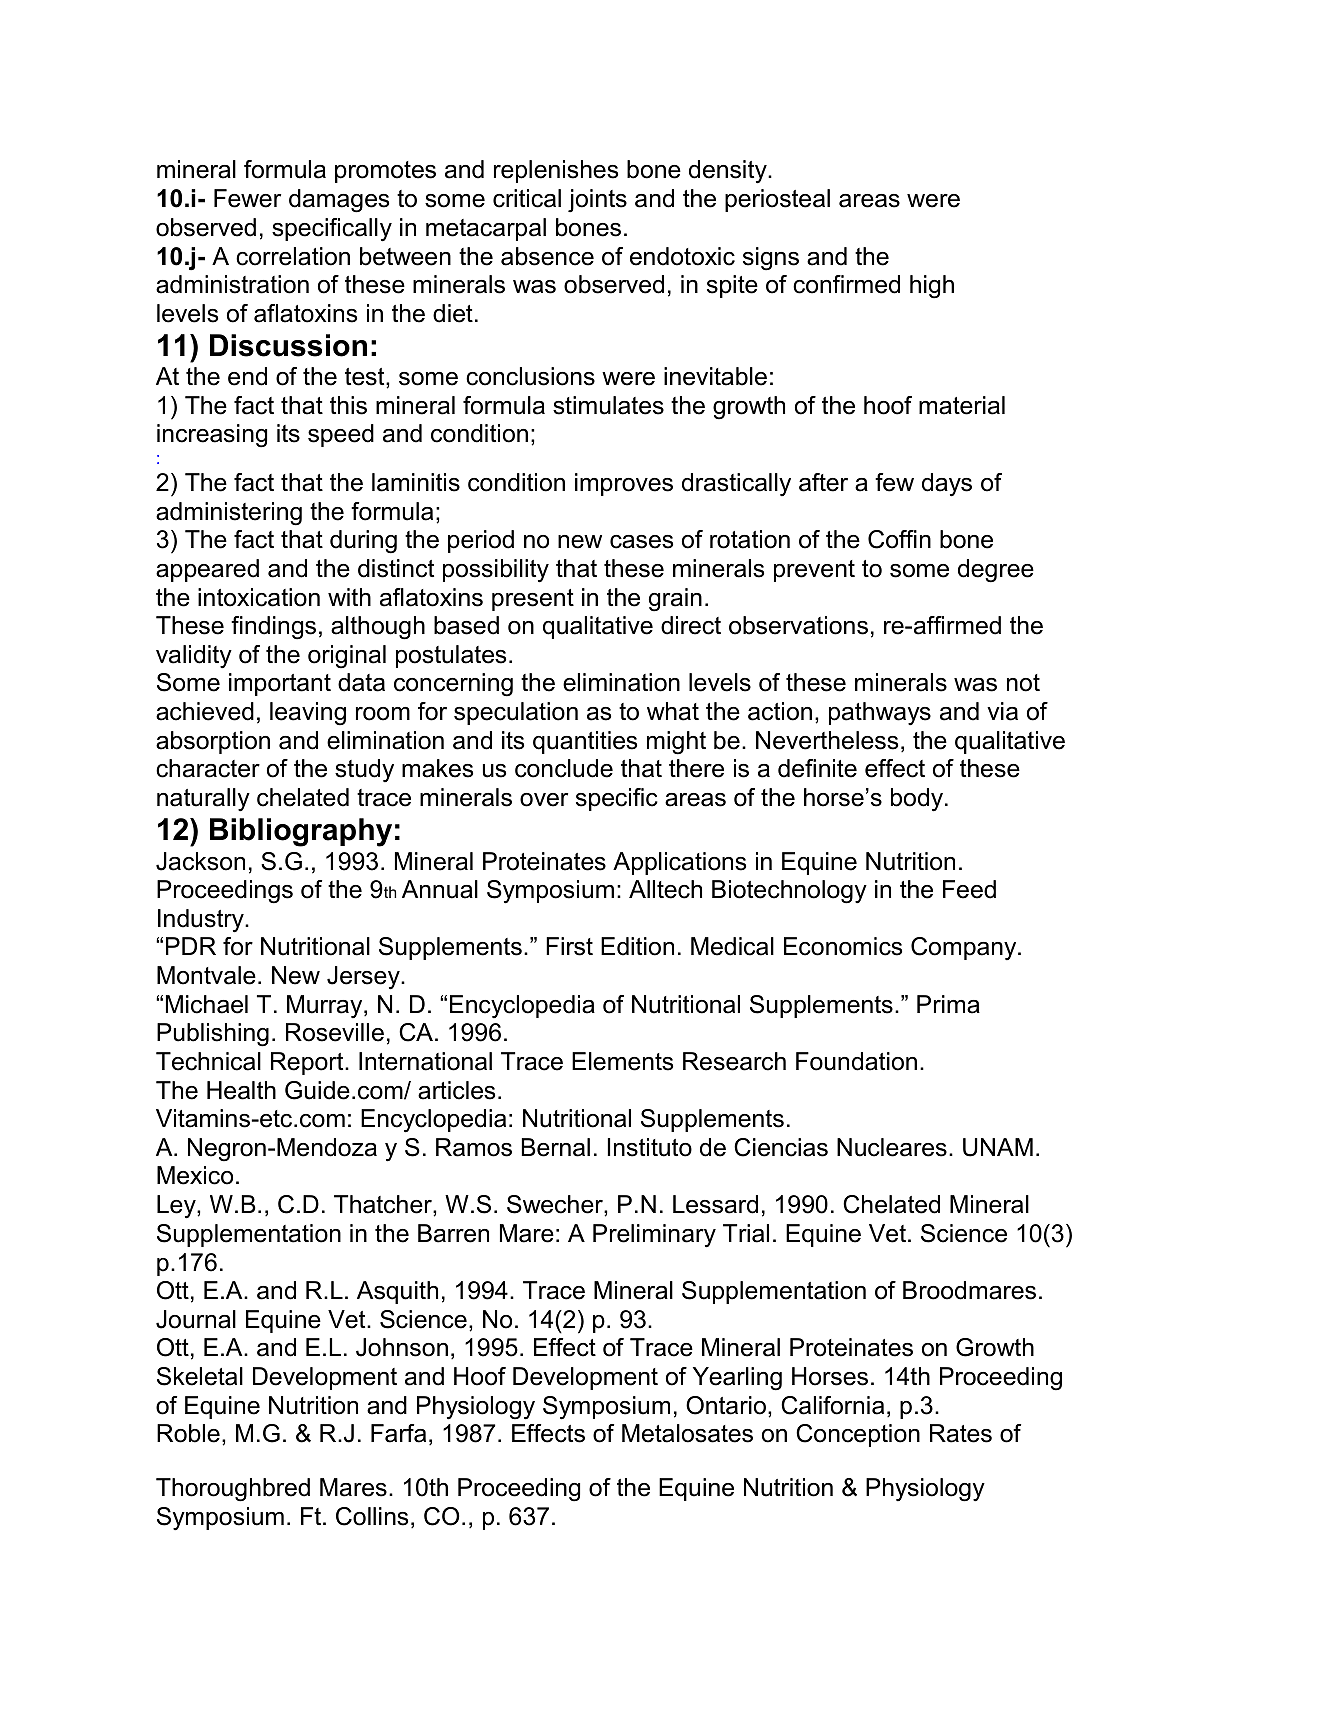 The width and height of the screenshot is (1323, 1712). What do you see at coordinates (233, 1490) in the screenshot?
I see `Thoroughbred` at bounding box center [233, 1490].
